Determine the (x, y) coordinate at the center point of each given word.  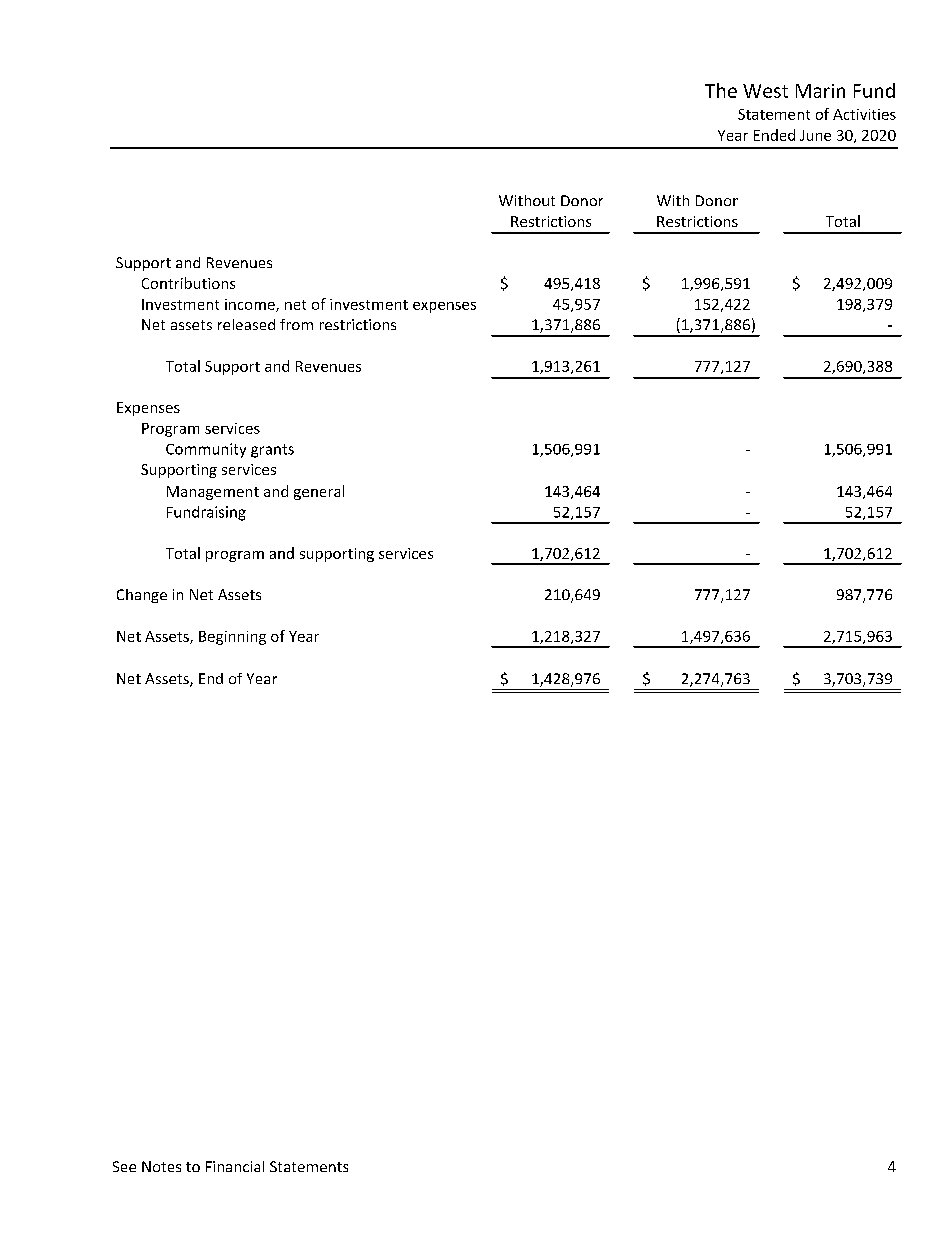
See (124, 1166)
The (721, 90)
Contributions (188, 283)
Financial (235, 1166)
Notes (161, 1166)
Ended (774, 135)
